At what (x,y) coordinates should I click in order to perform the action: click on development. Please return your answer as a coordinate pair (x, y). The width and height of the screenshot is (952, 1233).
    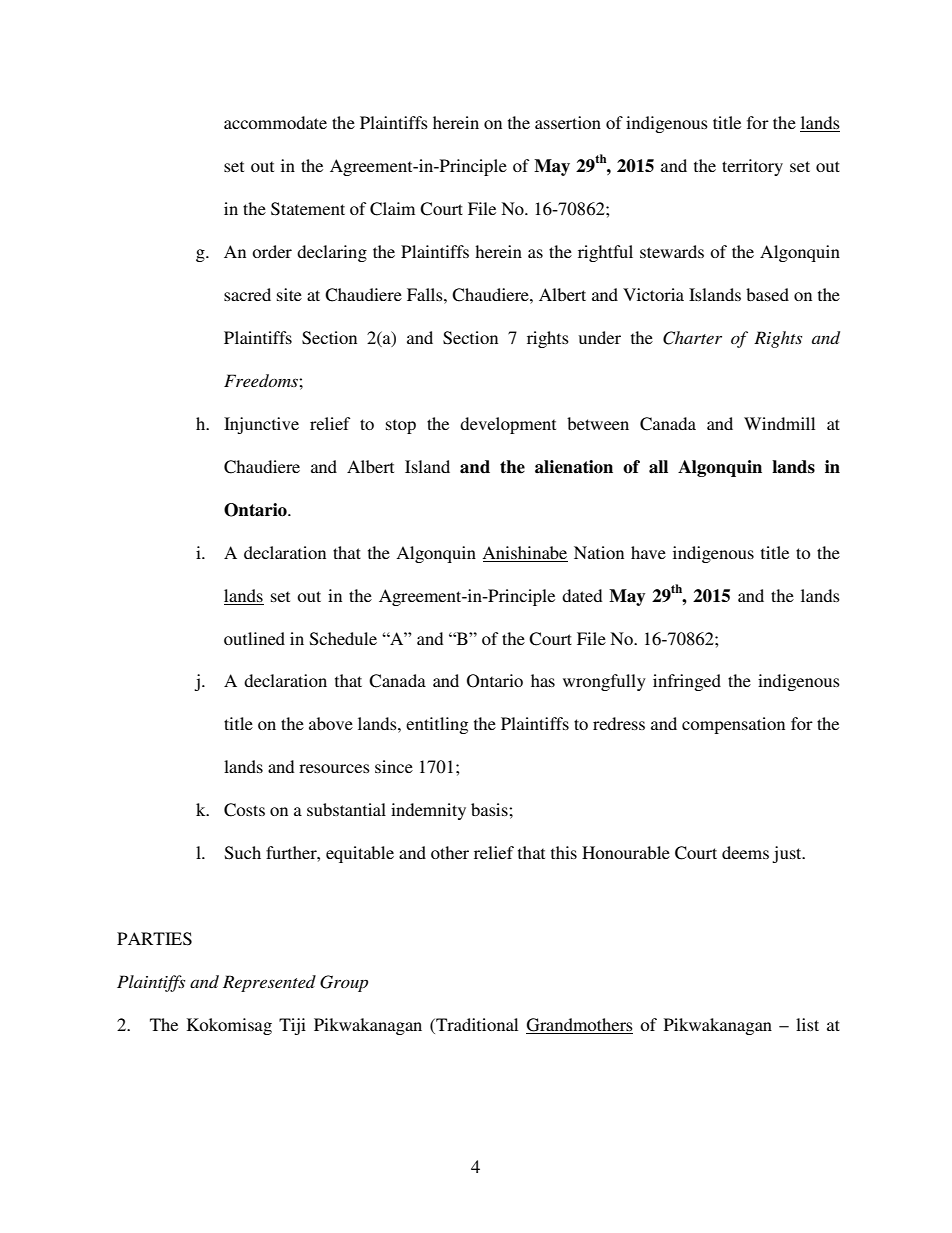
    Looking at the image, I should click on (508, 425).
